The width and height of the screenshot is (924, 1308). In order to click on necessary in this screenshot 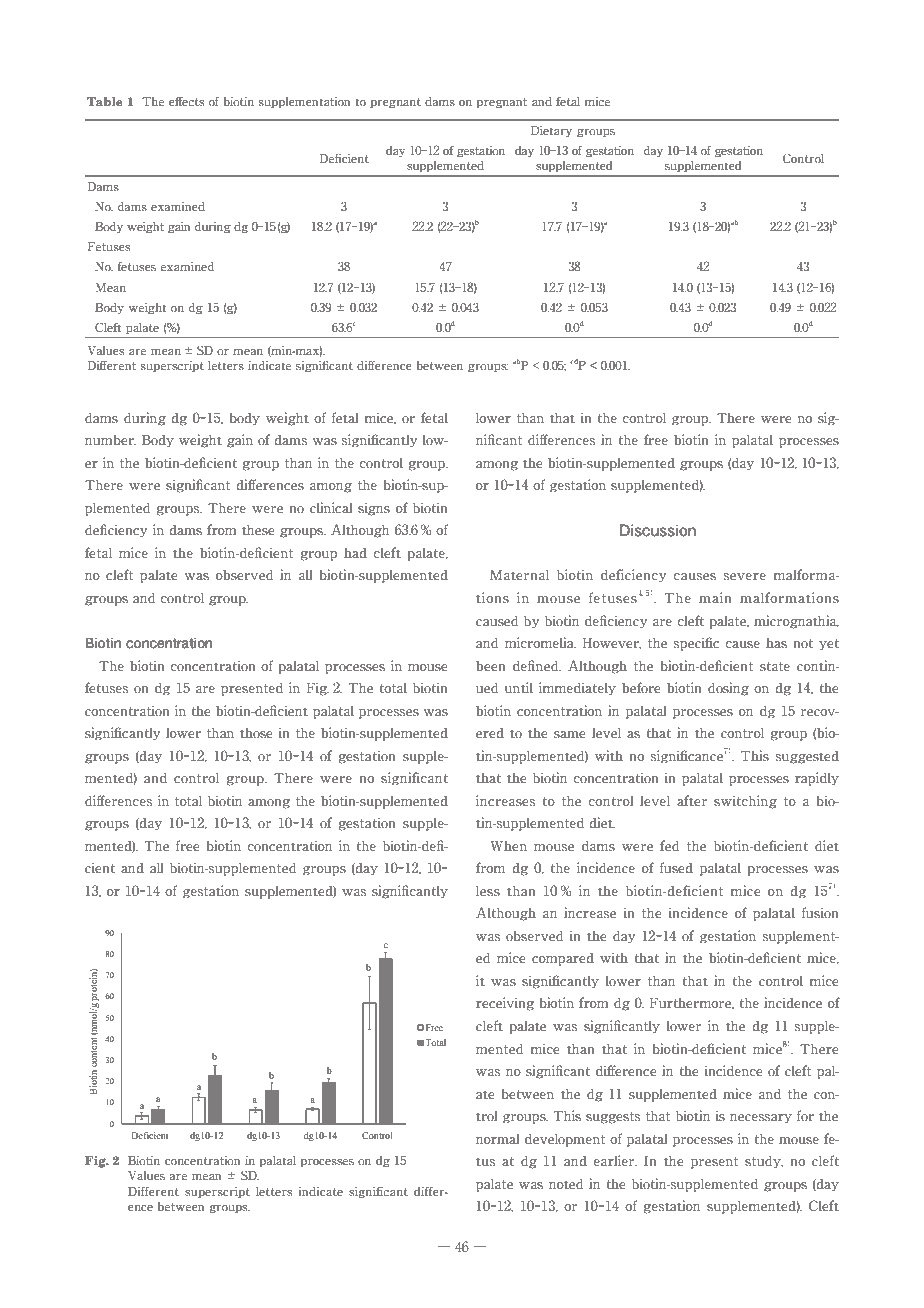, I will do `click(761, 1118)`.
